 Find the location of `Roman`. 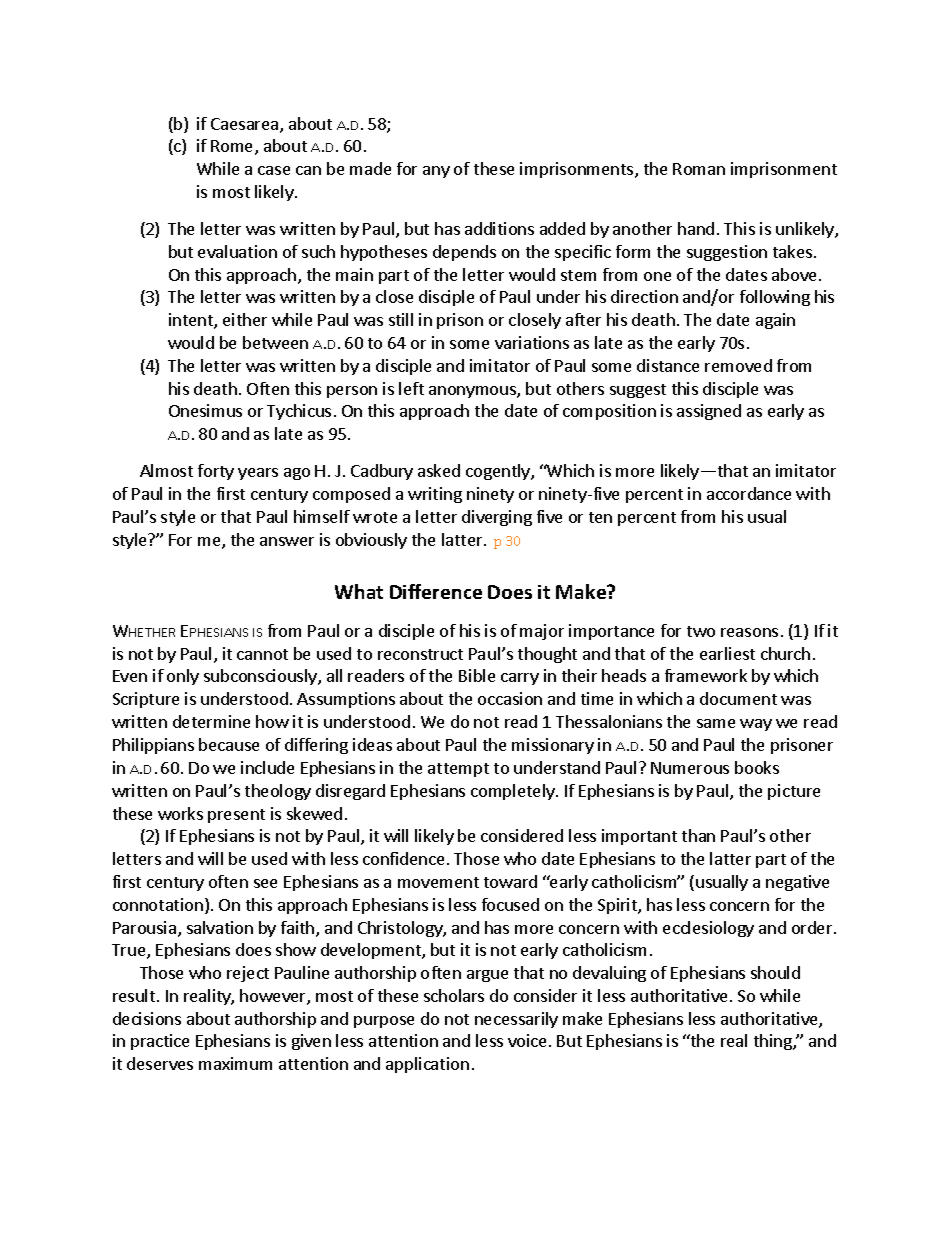

Roman is located at coordinates (699, 169).
